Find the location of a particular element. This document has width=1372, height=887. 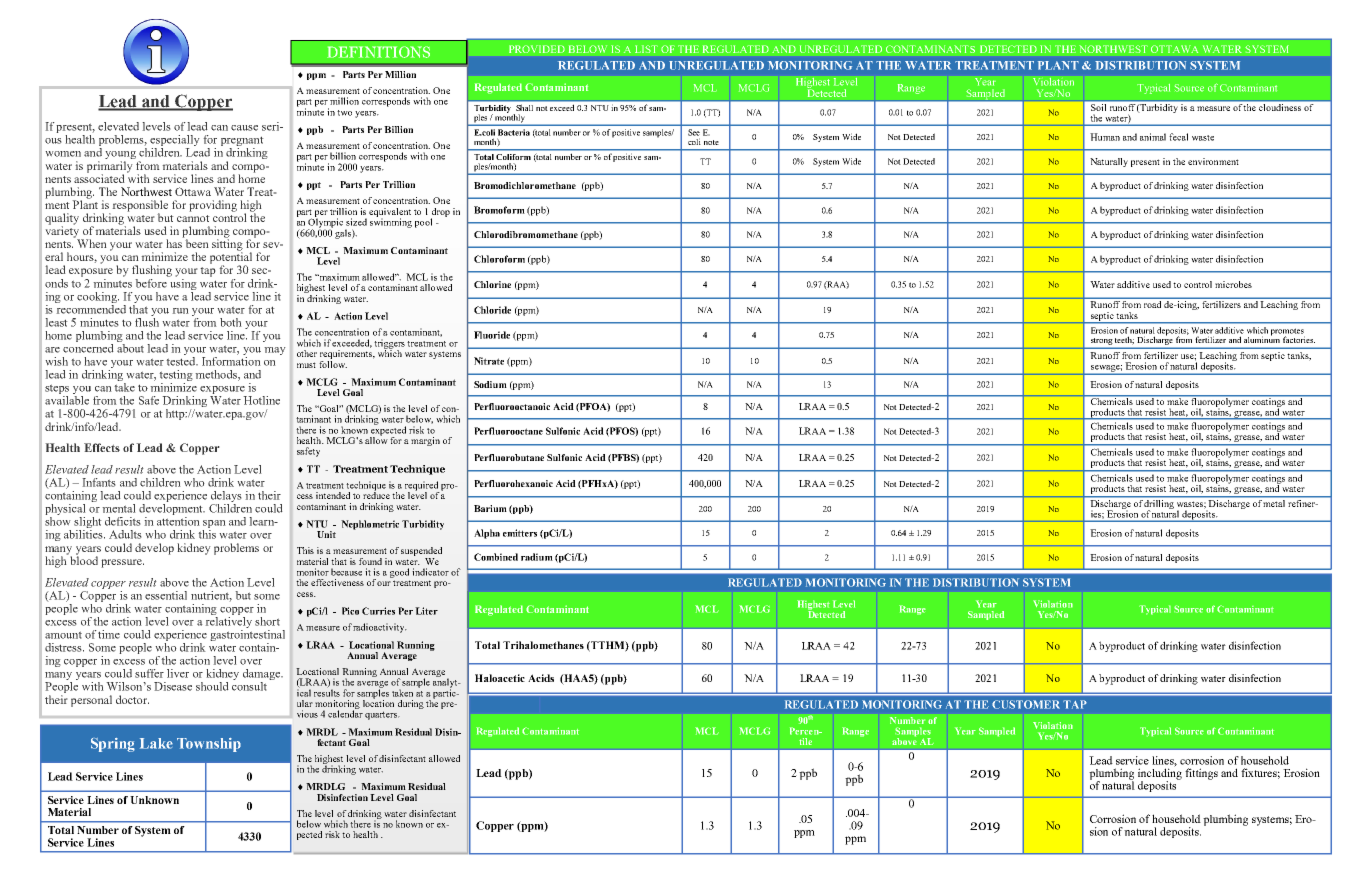

testing is located at coordinates (176, 377).
